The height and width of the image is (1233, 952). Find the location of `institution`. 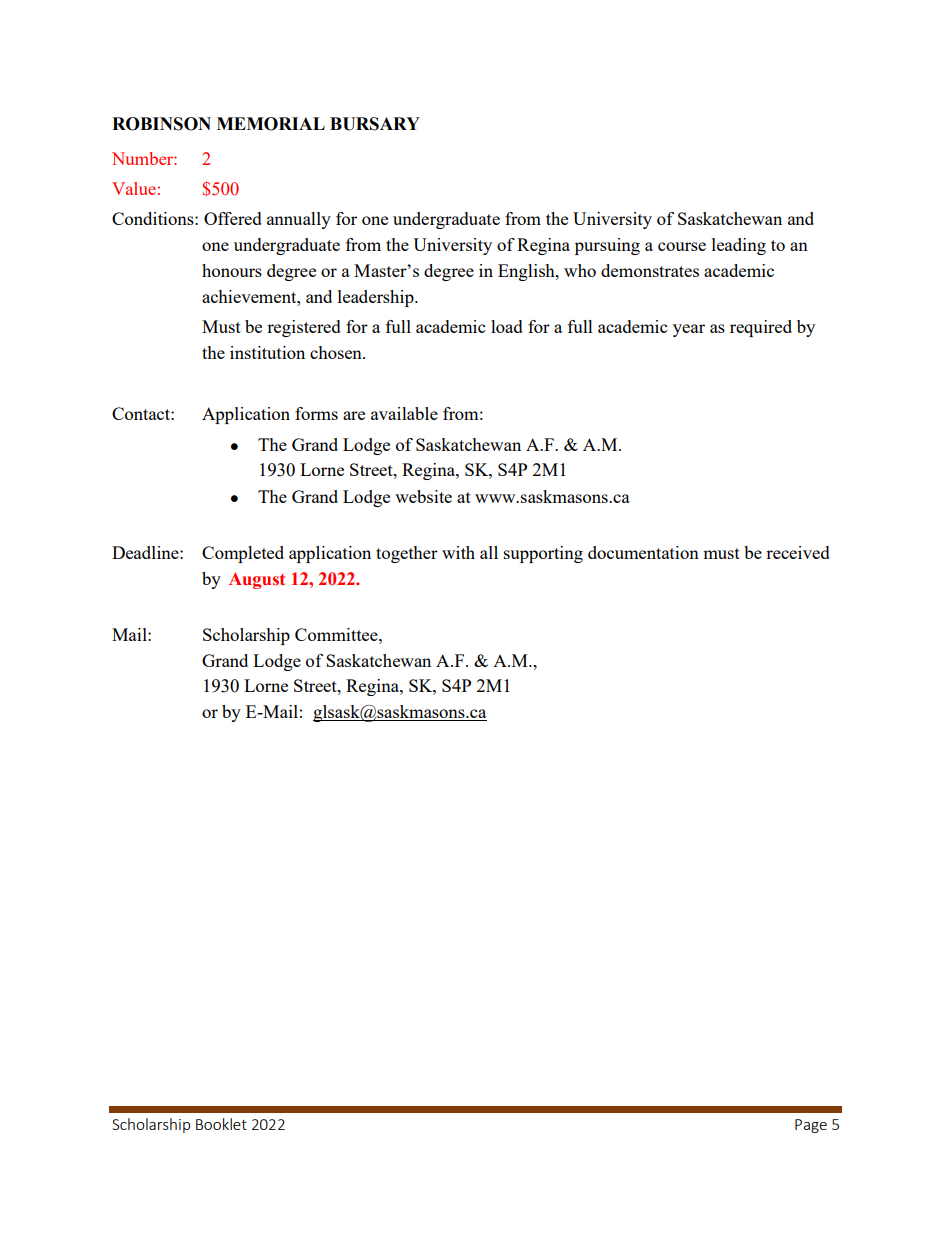

institution is located at coordinates (267, 352).
